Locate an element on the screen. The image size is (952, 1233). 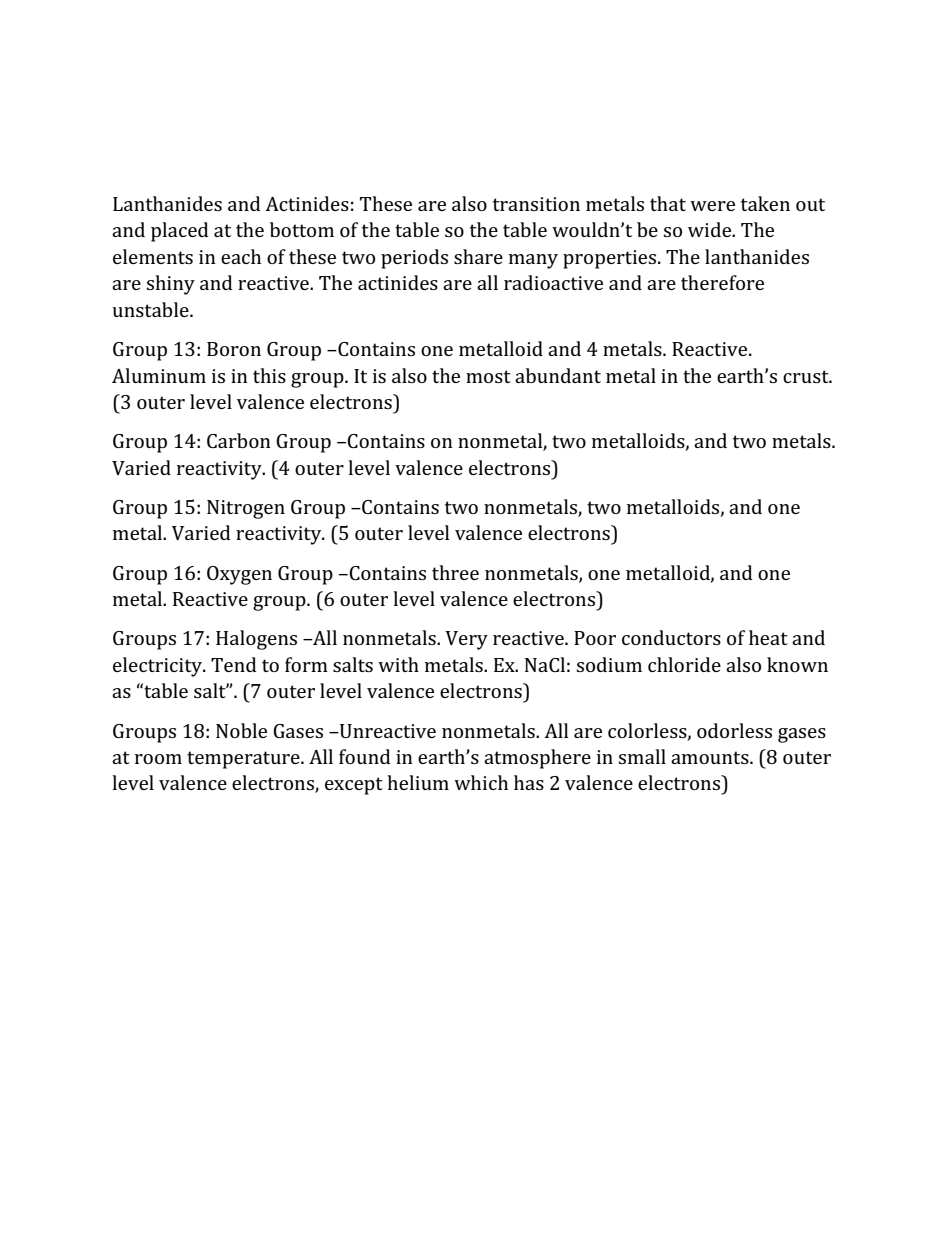
placed is located at coordinates (179, 232).
